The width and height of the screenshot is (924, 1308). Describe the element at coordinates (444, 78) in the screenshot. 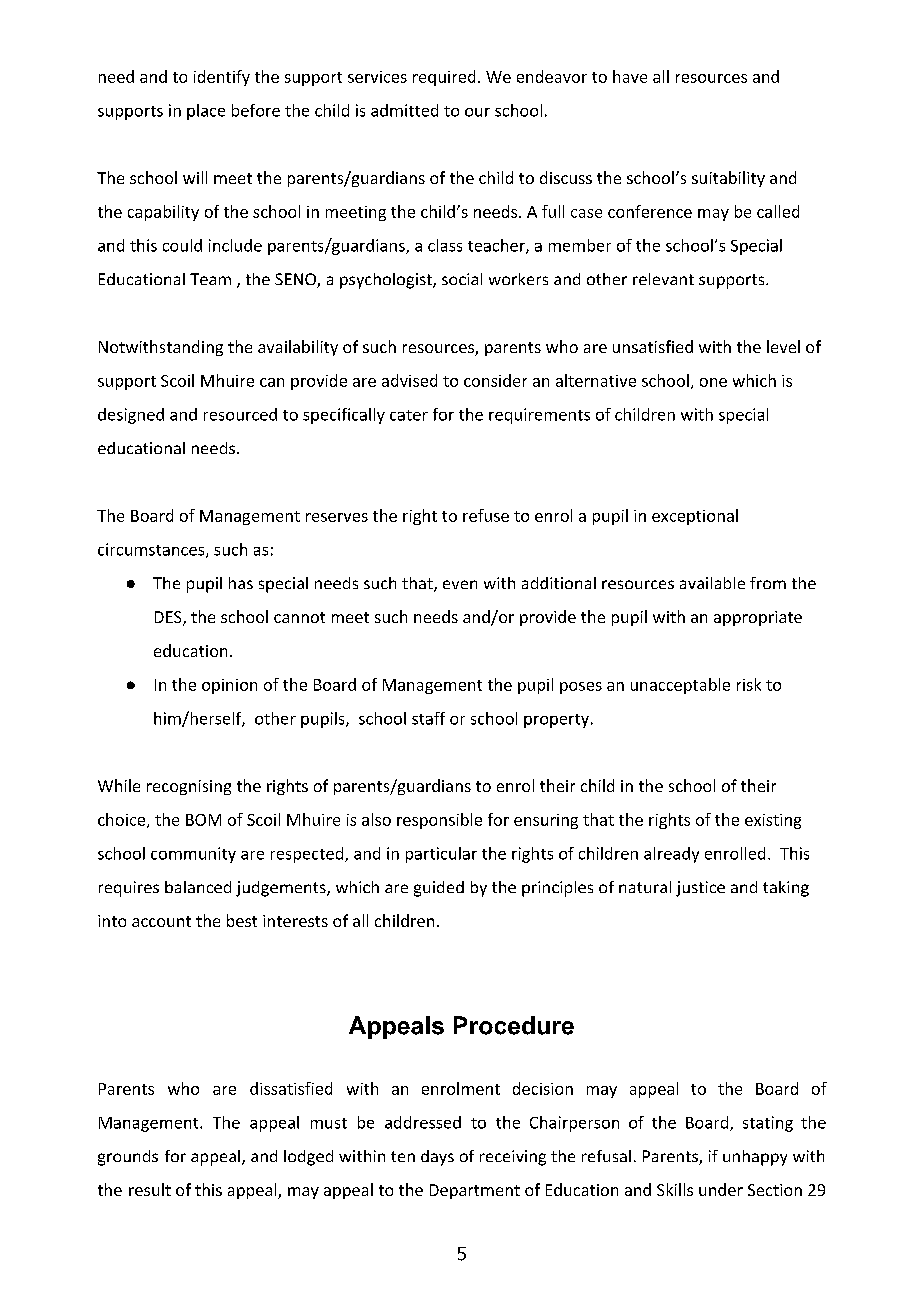

I see `required` at that location.
